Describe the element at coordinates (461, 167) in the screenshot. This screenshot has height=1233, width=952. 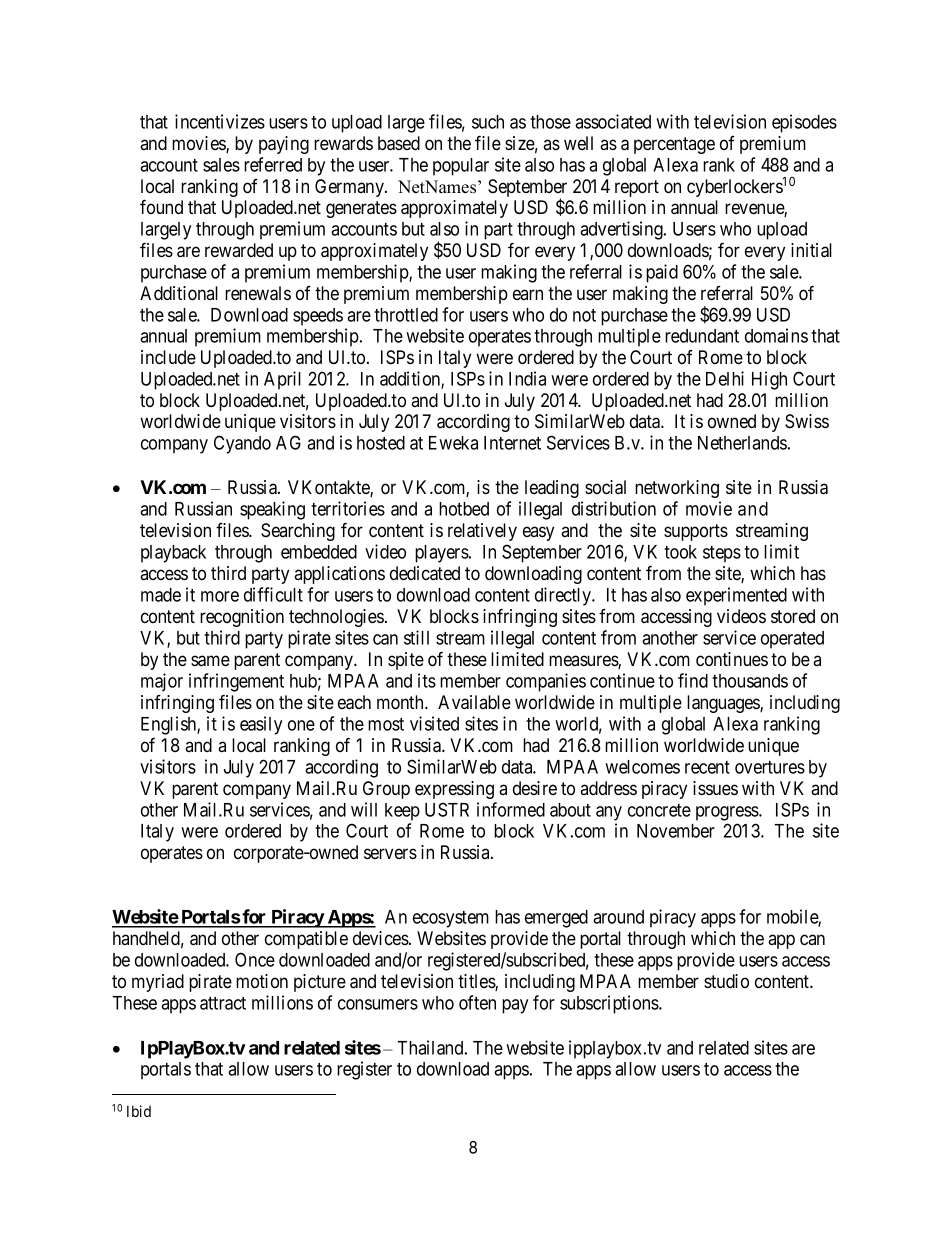
I see `popular` at that location.
